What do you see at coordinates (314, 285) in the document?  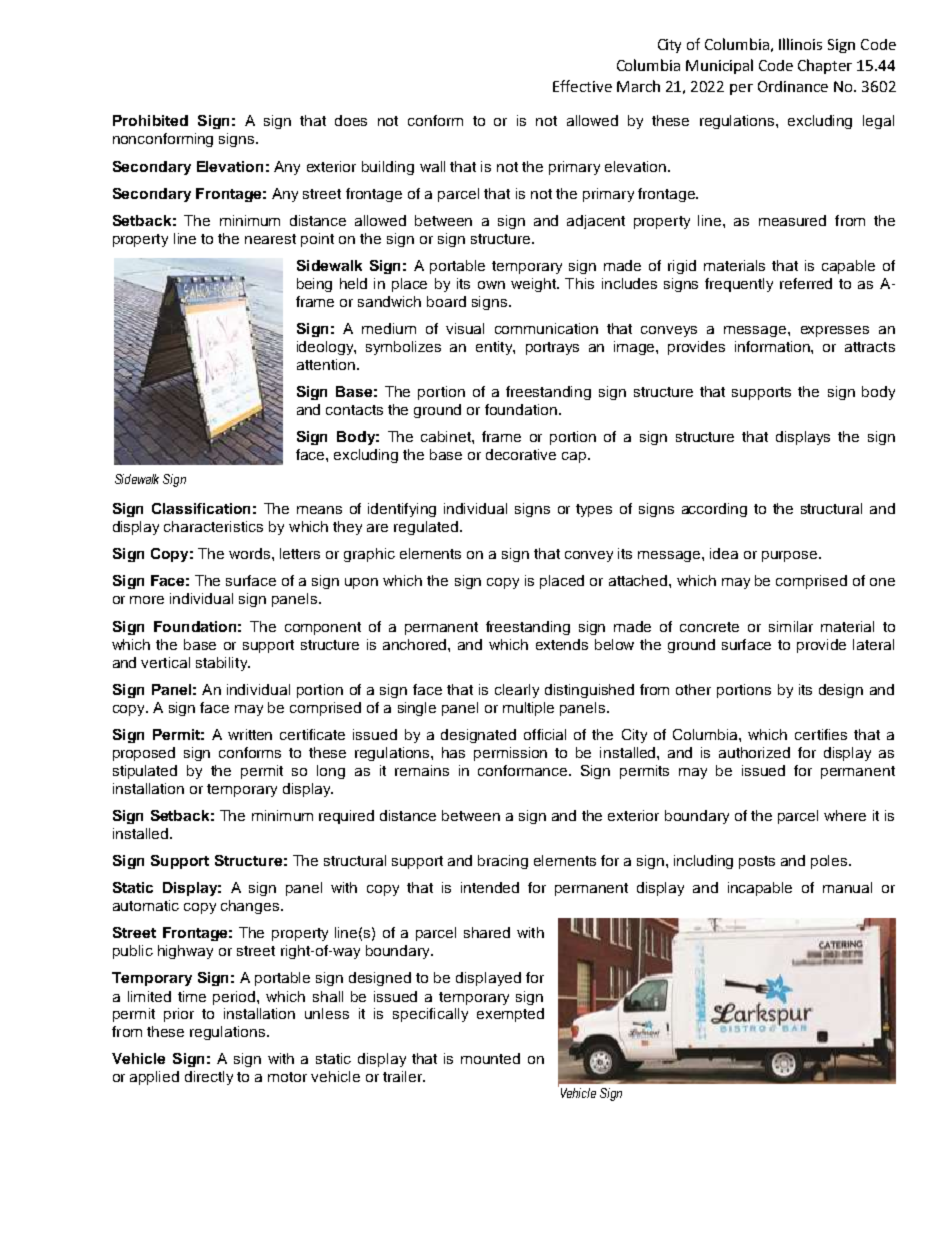 I see `being` at bounding box center [314, 285].
